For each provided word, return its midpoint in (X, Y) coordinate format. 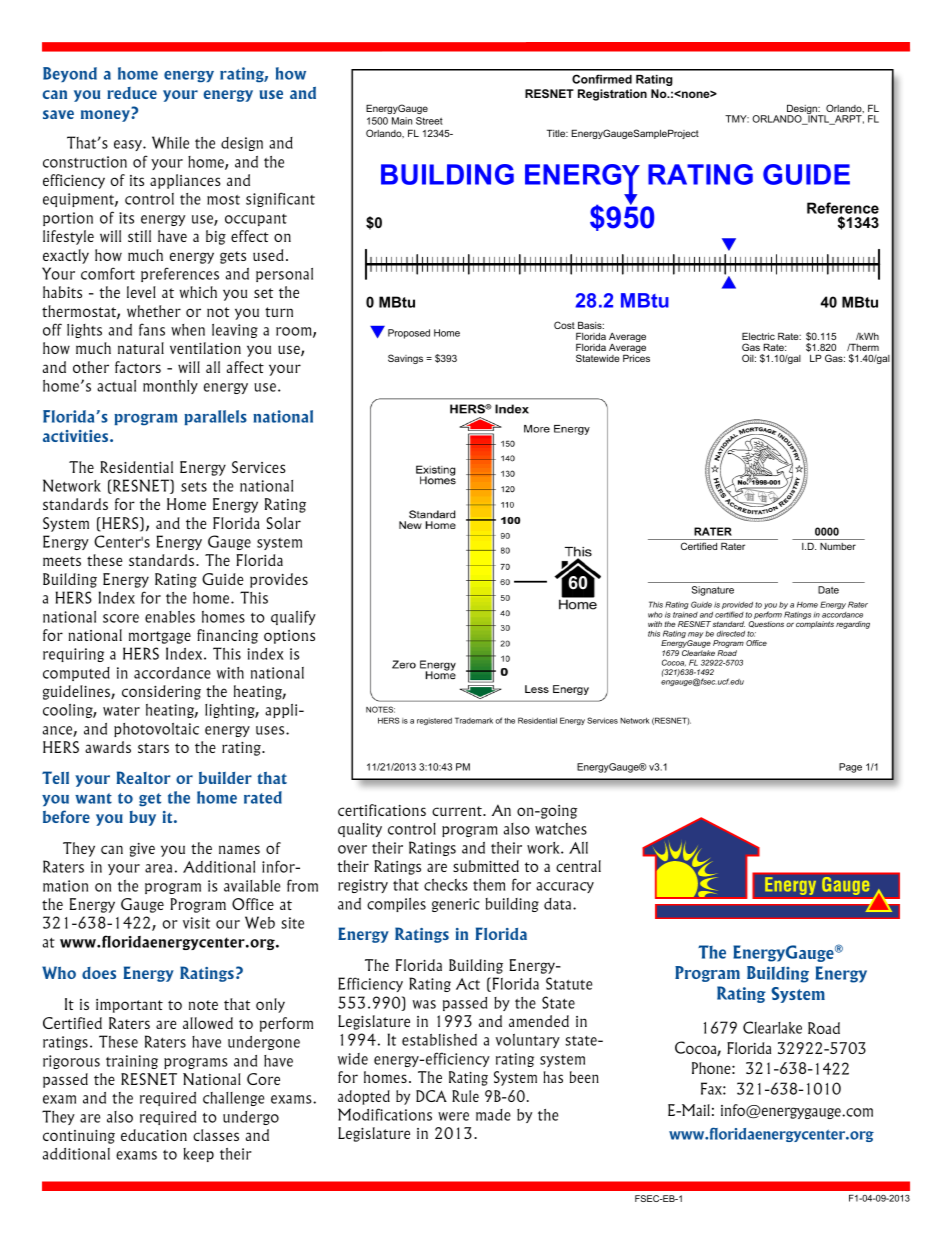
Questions (766, 624)
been (584, 1077)
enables (170, 617)
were (453, 1116)
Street (429, 121)
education (154, 1135)
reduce (132, 93)
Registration (612, 95)
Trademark (474, 720)
